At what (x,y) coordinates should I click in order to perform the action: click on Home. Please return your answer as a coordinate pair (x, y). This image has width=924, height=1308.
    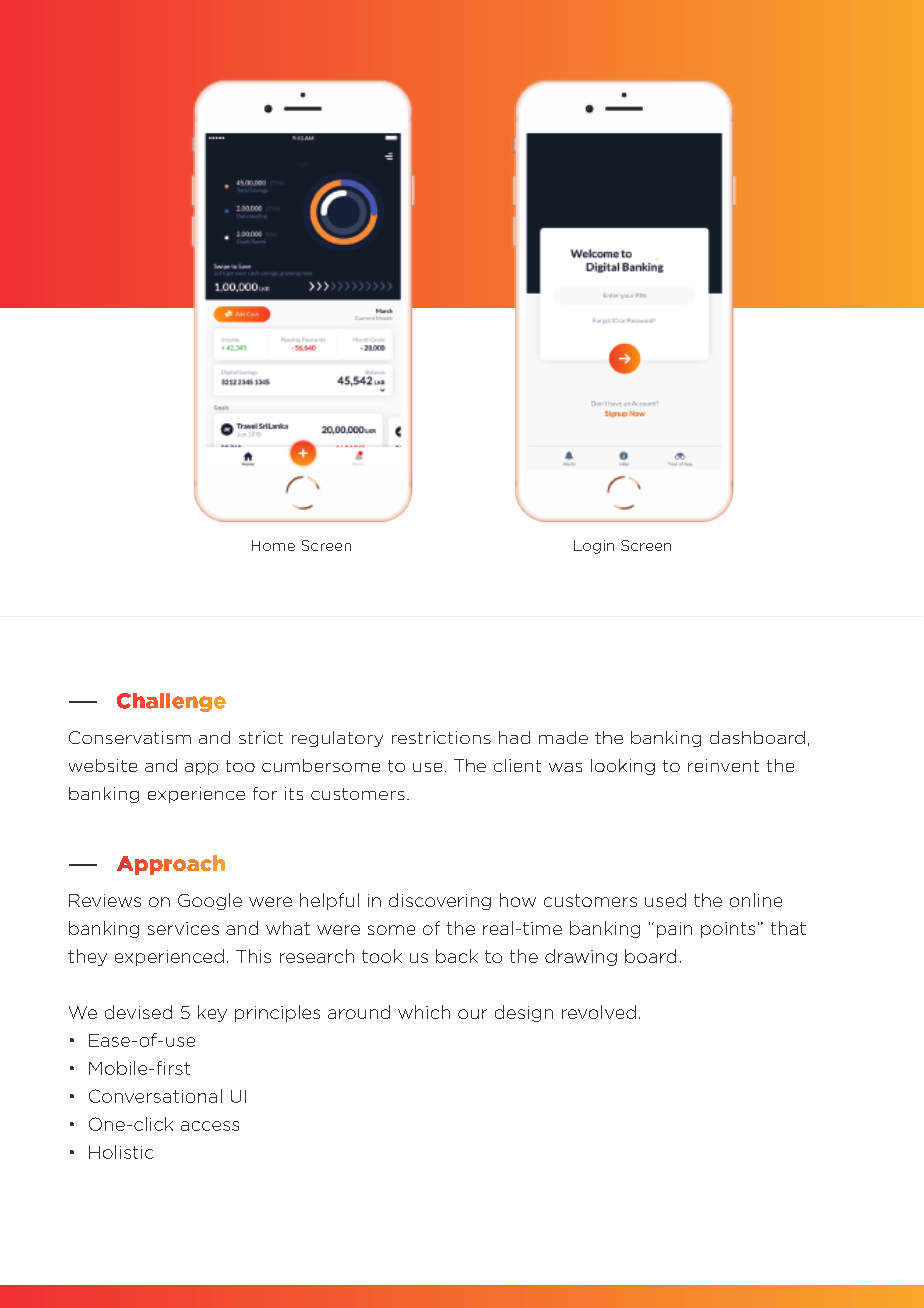
    Looking at the image, I should click on (273, 545).
